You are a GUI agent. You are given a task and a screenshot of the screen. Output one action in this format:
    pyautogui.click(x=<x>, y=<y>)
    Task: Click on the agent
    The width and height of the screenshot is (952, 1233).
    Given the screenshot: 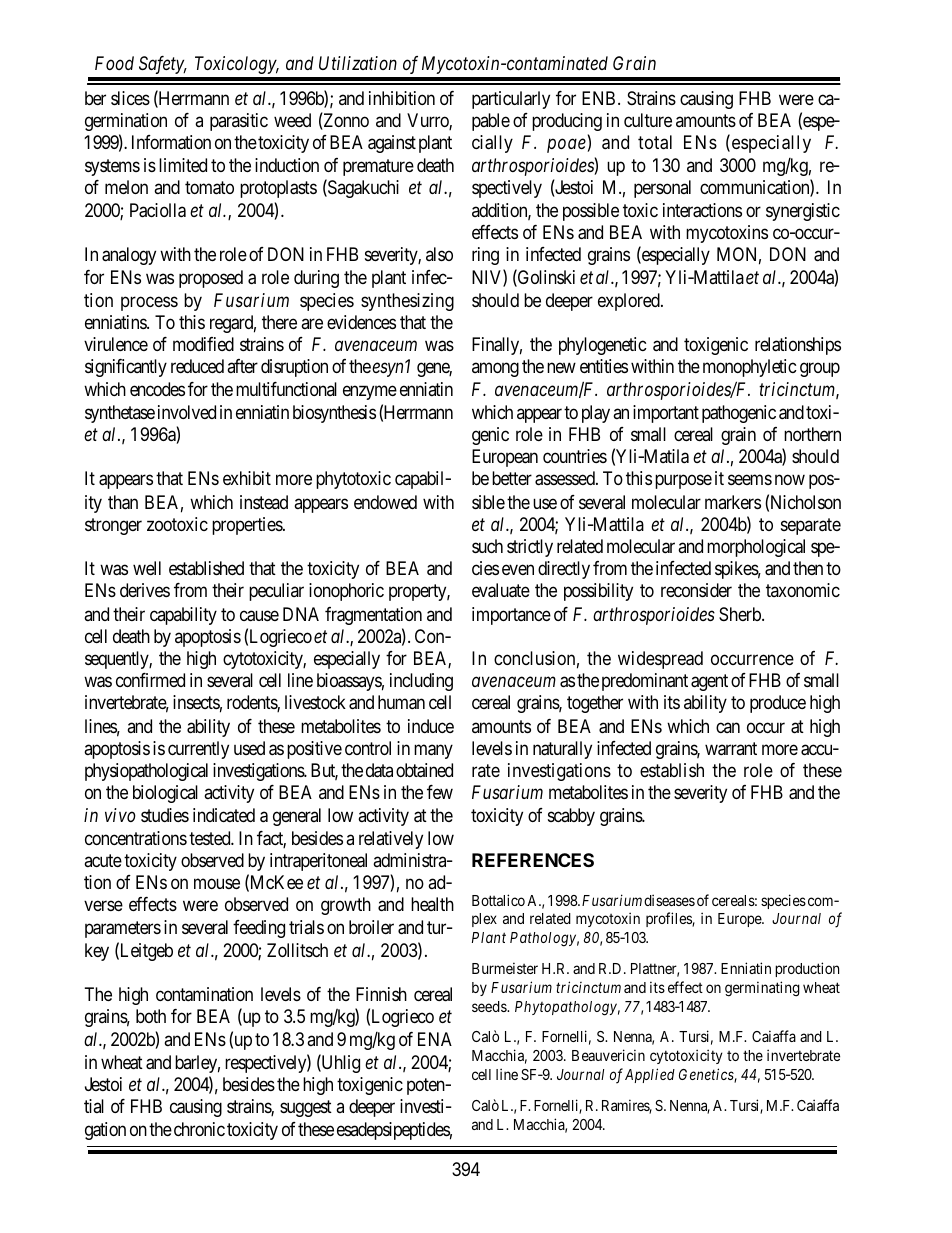 What is the action you would take?
    pyautogui.click(x=709, y=682)
